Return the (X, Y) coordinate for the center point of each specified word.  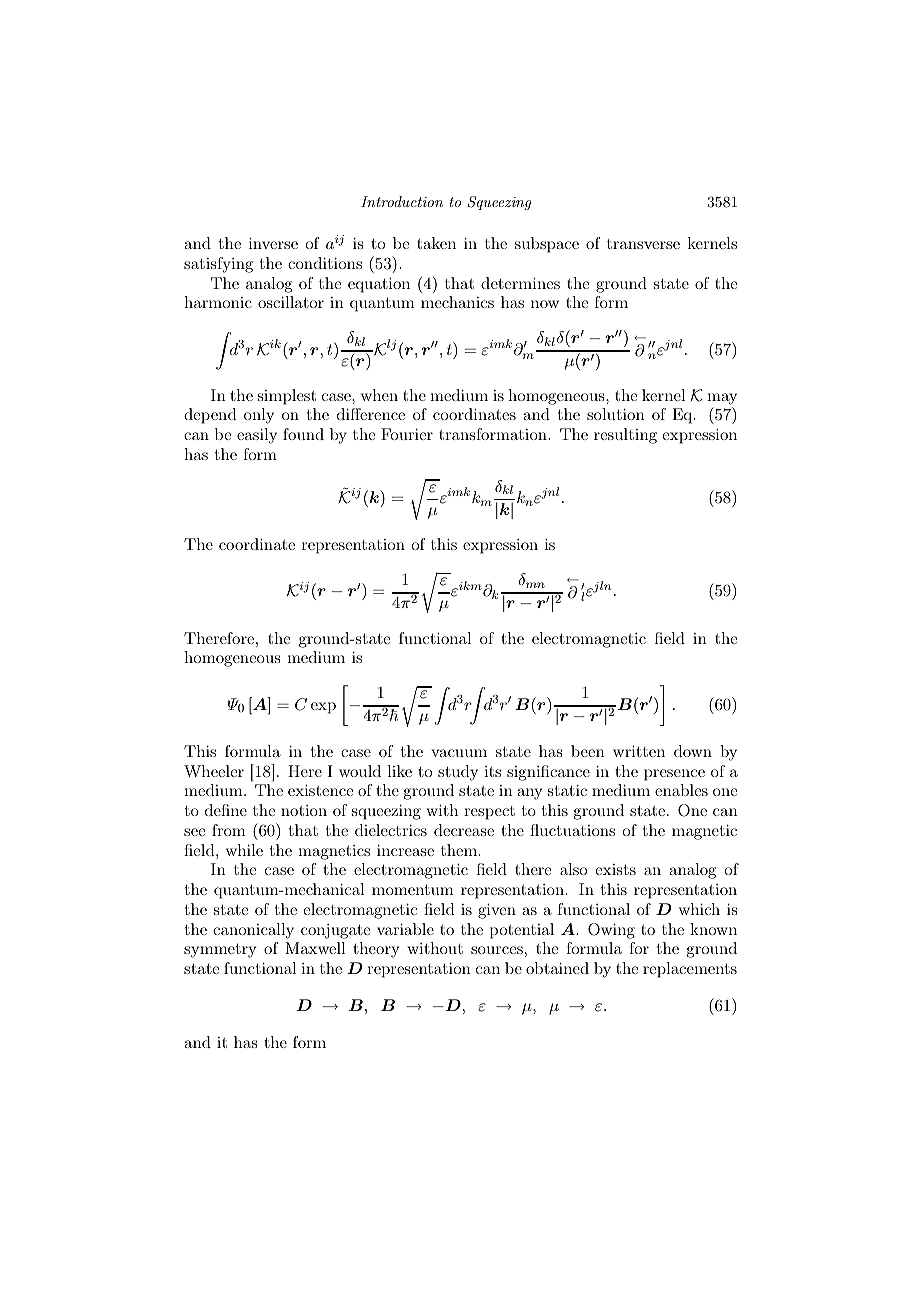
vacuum (459, 753)
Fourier (407, 434)
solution (616, 414)
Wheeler (214, 771)
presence (674, 775)
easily (257, 436)
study (458, 773)
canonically (253, 931)
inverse (273, 243)
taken (436, 243)
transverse (643, 244)
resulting (625, 436)
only (259, 416)
